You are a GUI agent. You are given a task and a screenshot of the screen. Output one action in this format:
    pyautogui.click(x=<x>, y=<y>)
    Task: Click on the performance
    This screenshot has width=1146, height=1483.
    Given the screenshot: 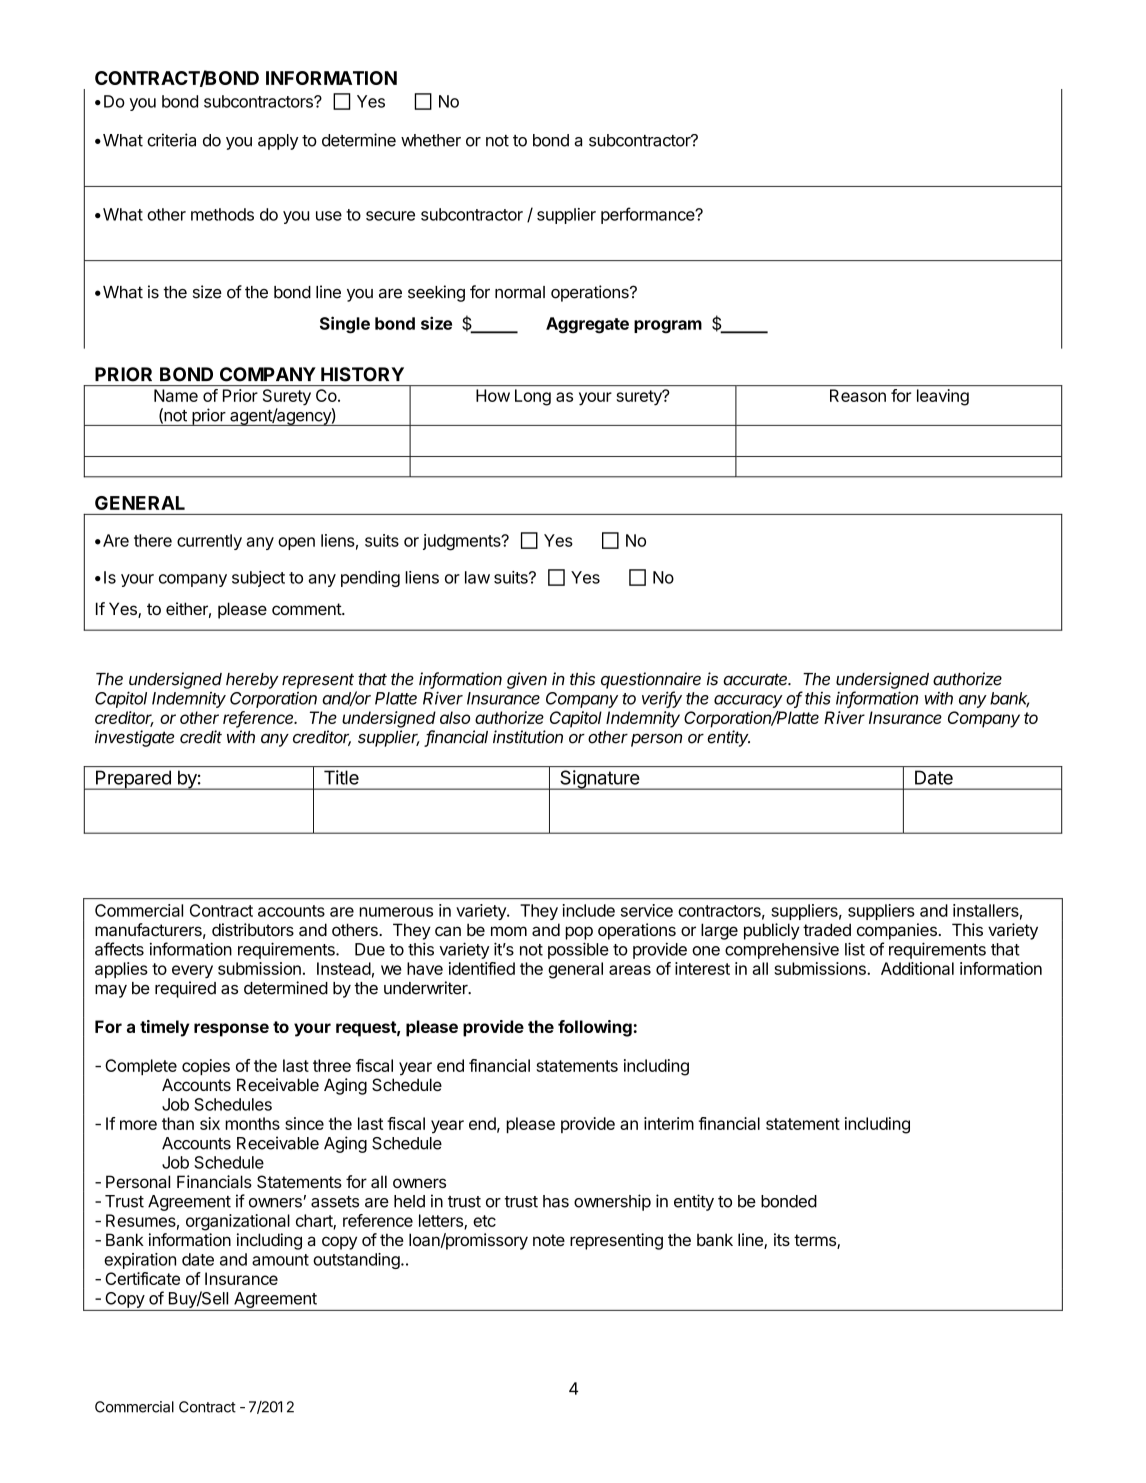 What is the action you would take?
    pyautogui.click(x=649, y=215)
